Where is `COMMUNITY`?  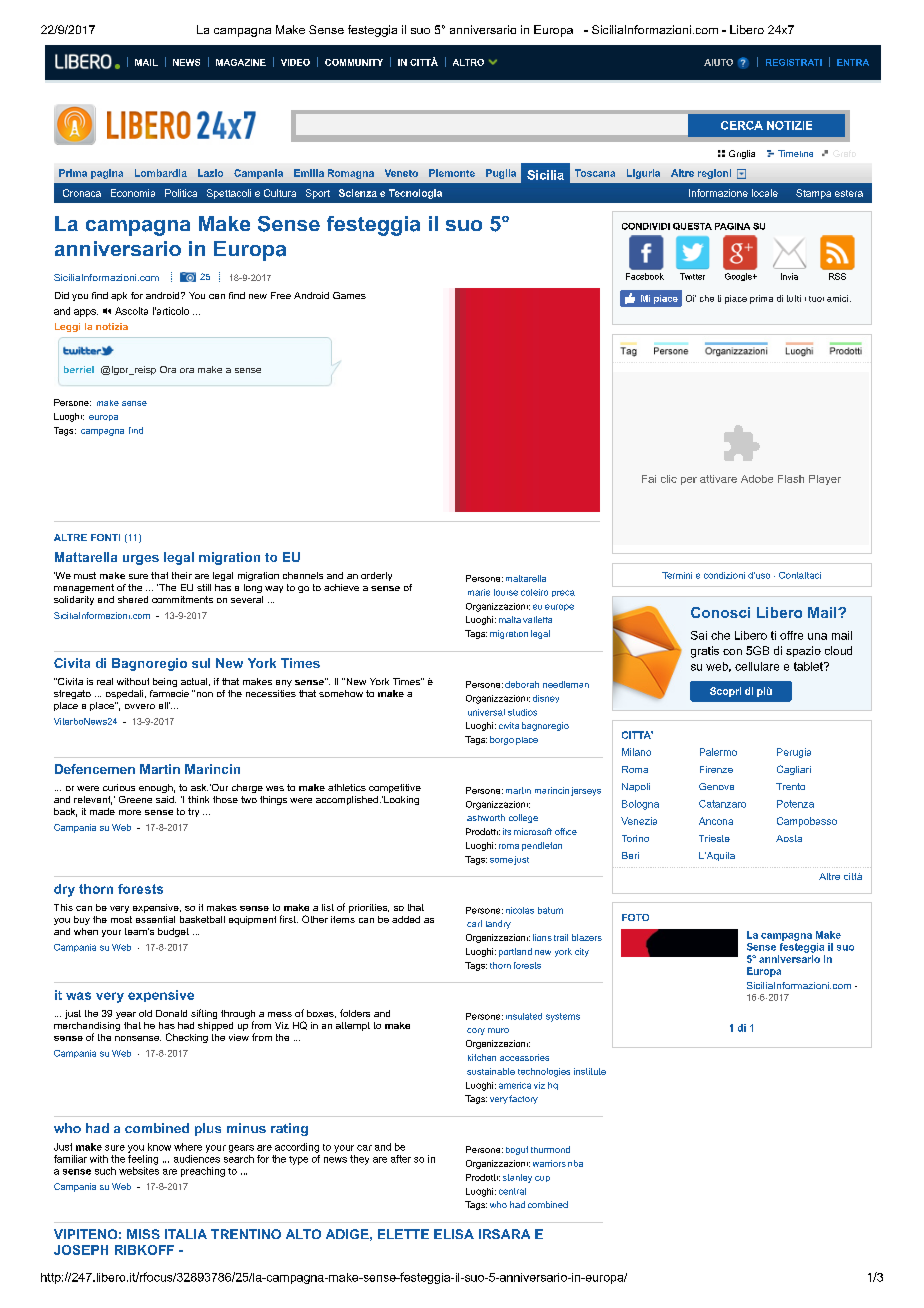 COMMUNITY is located at coordinates (354, 62).
